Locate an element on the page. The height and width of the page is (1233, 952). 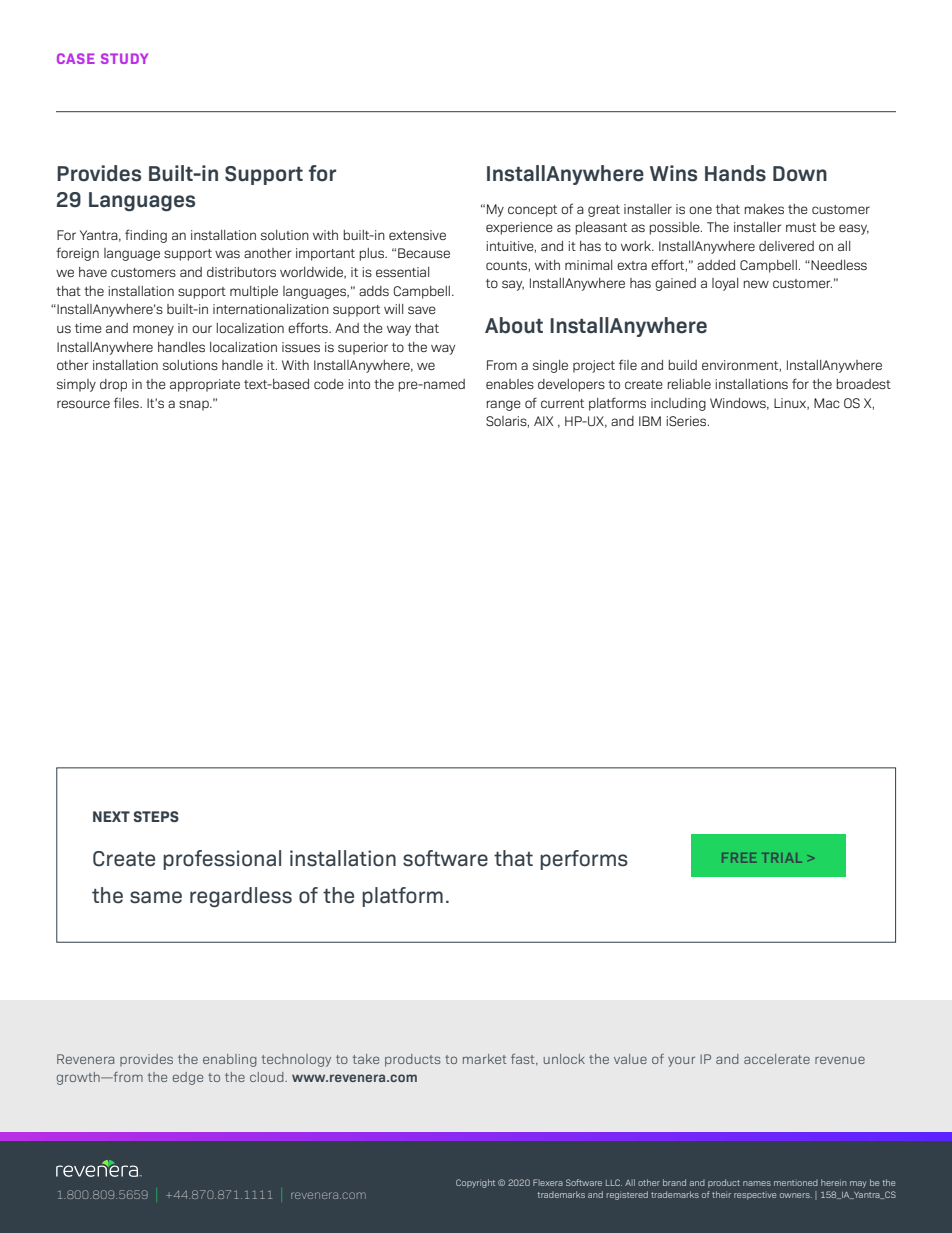
STEPS is located at coordinates (156, 816).
